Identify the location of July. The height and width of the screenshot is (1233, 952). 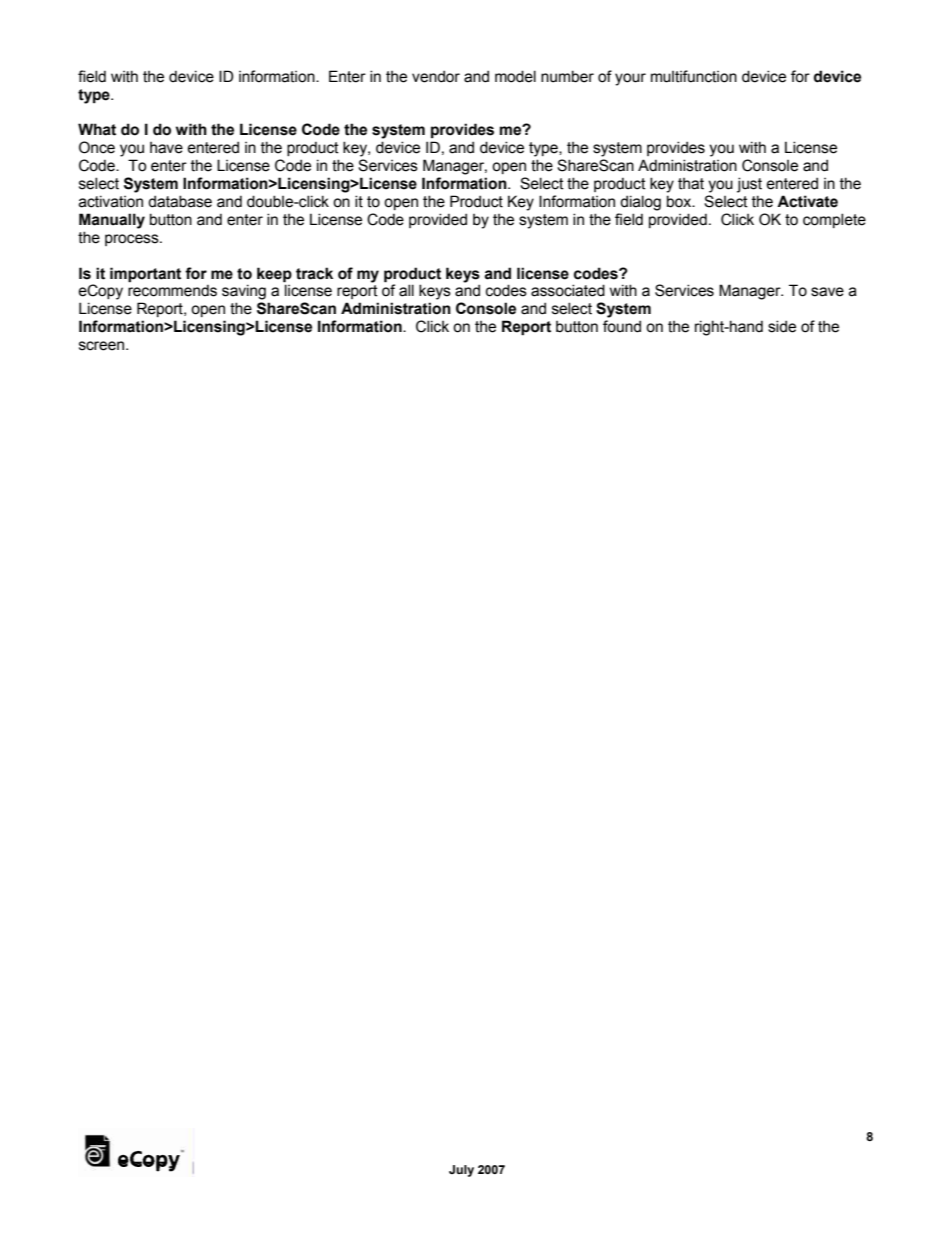
(461, 1171).
